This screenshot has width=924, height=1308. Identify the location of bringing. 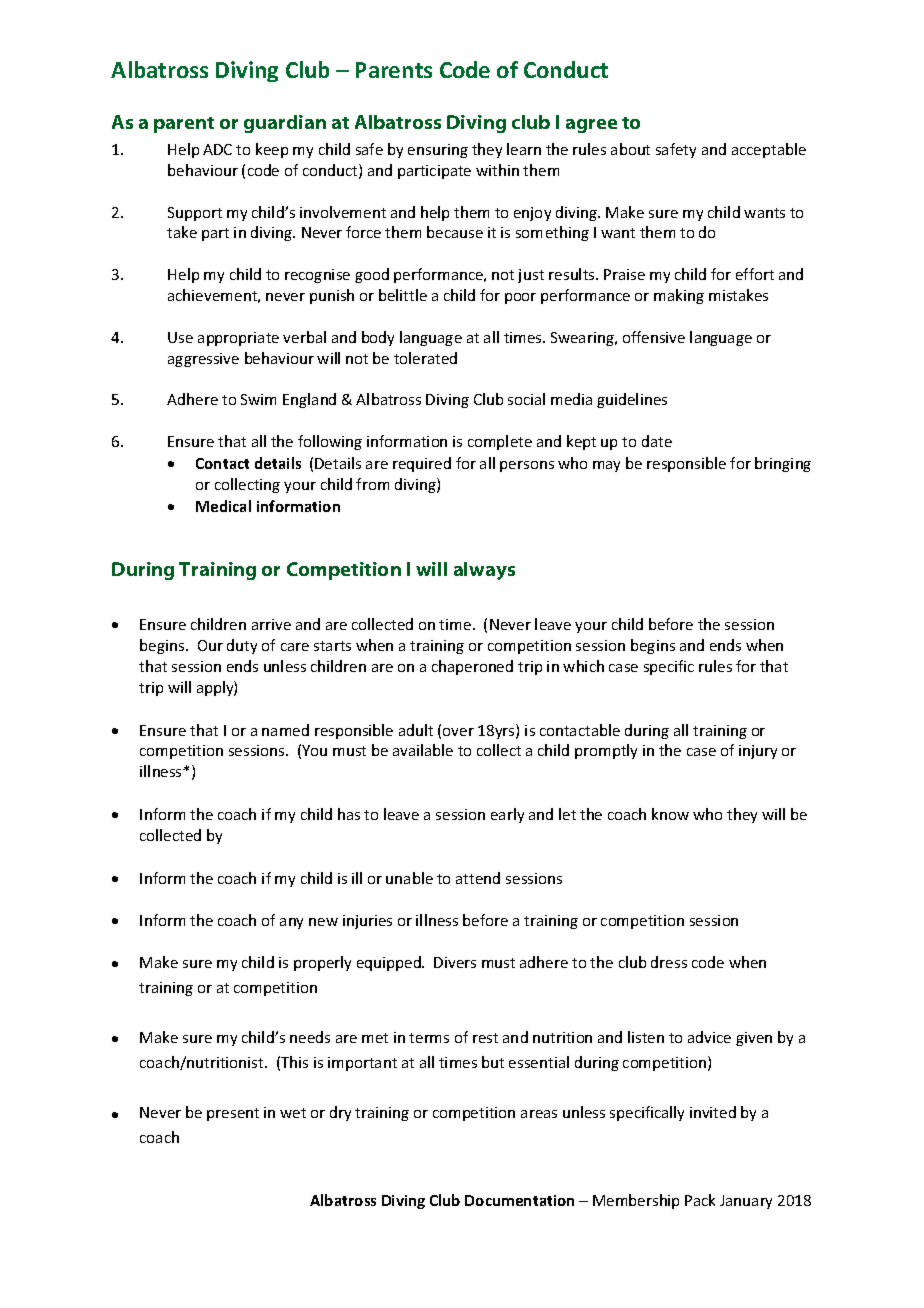
(783, 464).
